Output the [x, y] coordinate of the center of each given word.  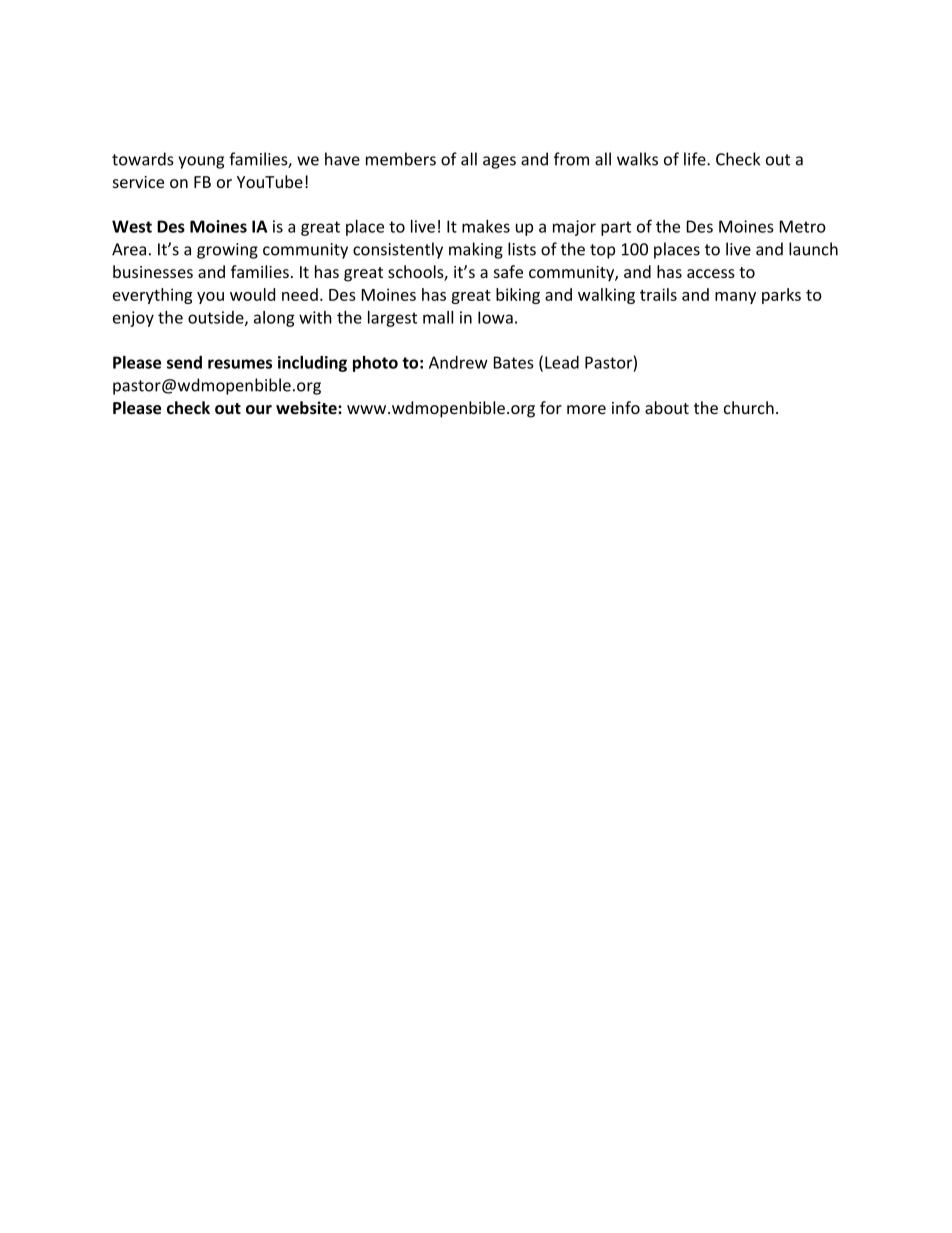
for [551, 407]
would [252, 294]
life [696, 159]
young [201, 162]
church [749, 407]
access [711, 273]
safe [508, 271]
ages [499, 162]
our [259, 409]
